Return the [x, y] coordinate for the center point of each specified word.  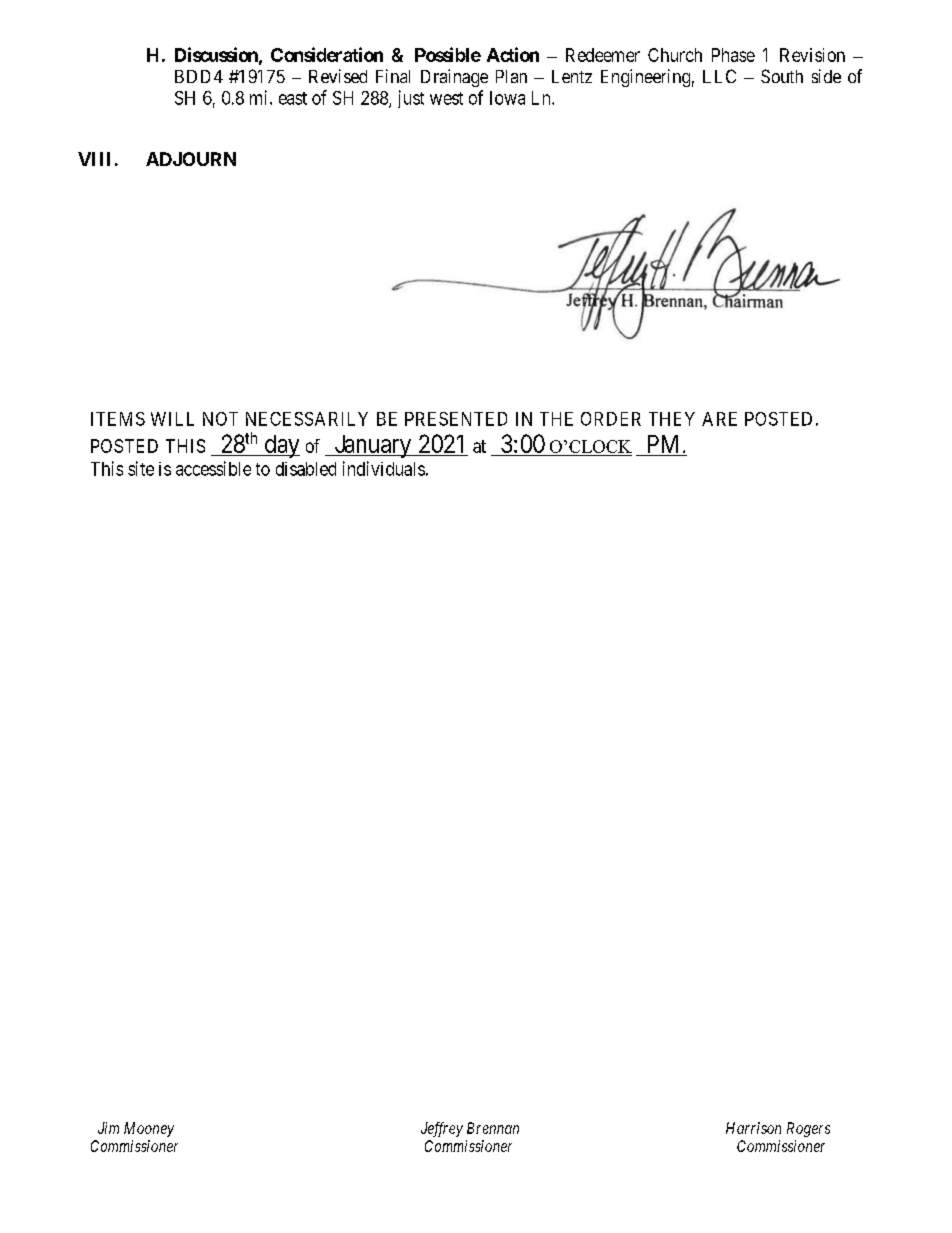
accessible [213, 468]
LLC [719, 76]
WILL [172, 419]
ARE [719, 419]
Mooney [149, 1129]
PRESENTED [456, 419]
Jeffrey [442, 1129]
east [293, 98]
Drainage [454, 78]
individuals [384, 468]
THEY [672, 419]
